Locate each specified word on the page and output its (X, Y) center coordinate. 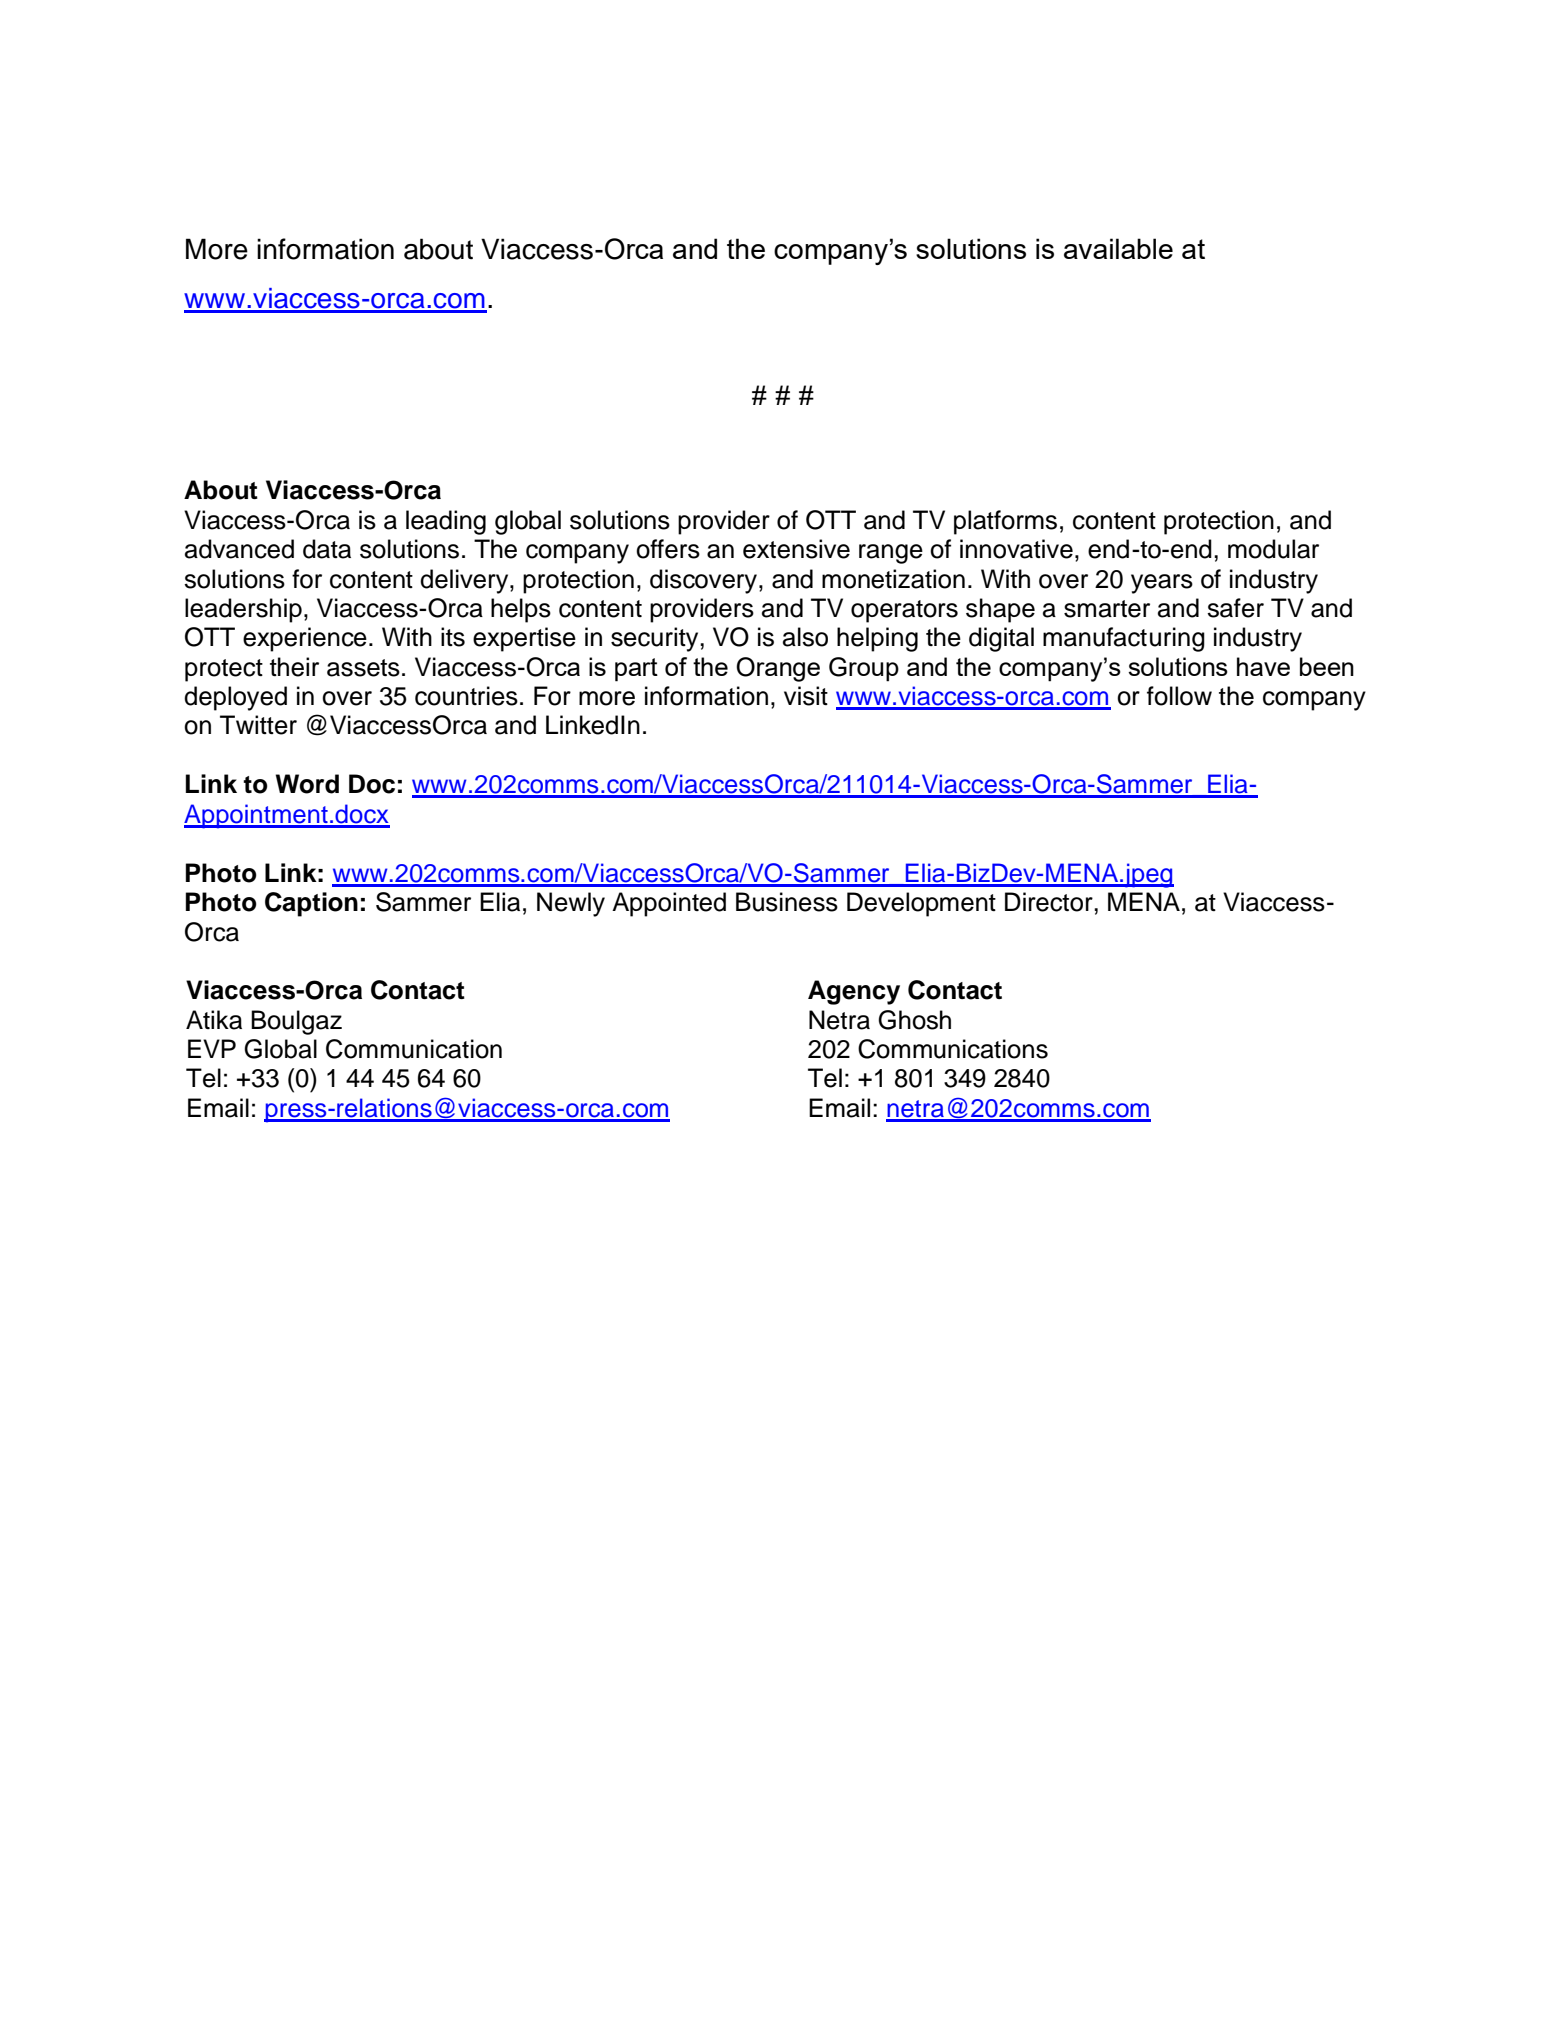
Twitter (258, 725)
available (1118, 248)
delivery (465, 581)
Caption (311, 904)
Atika (214, 1020)
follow (1179, 696)
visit (806, 696)
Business (787, 902)
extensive (796, 549)
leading (446, 522)
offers (668, 549)
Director (1050, 902)
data (327, 549)
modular (1273, 549)
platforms (1005, 522)
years (1162, 584)
